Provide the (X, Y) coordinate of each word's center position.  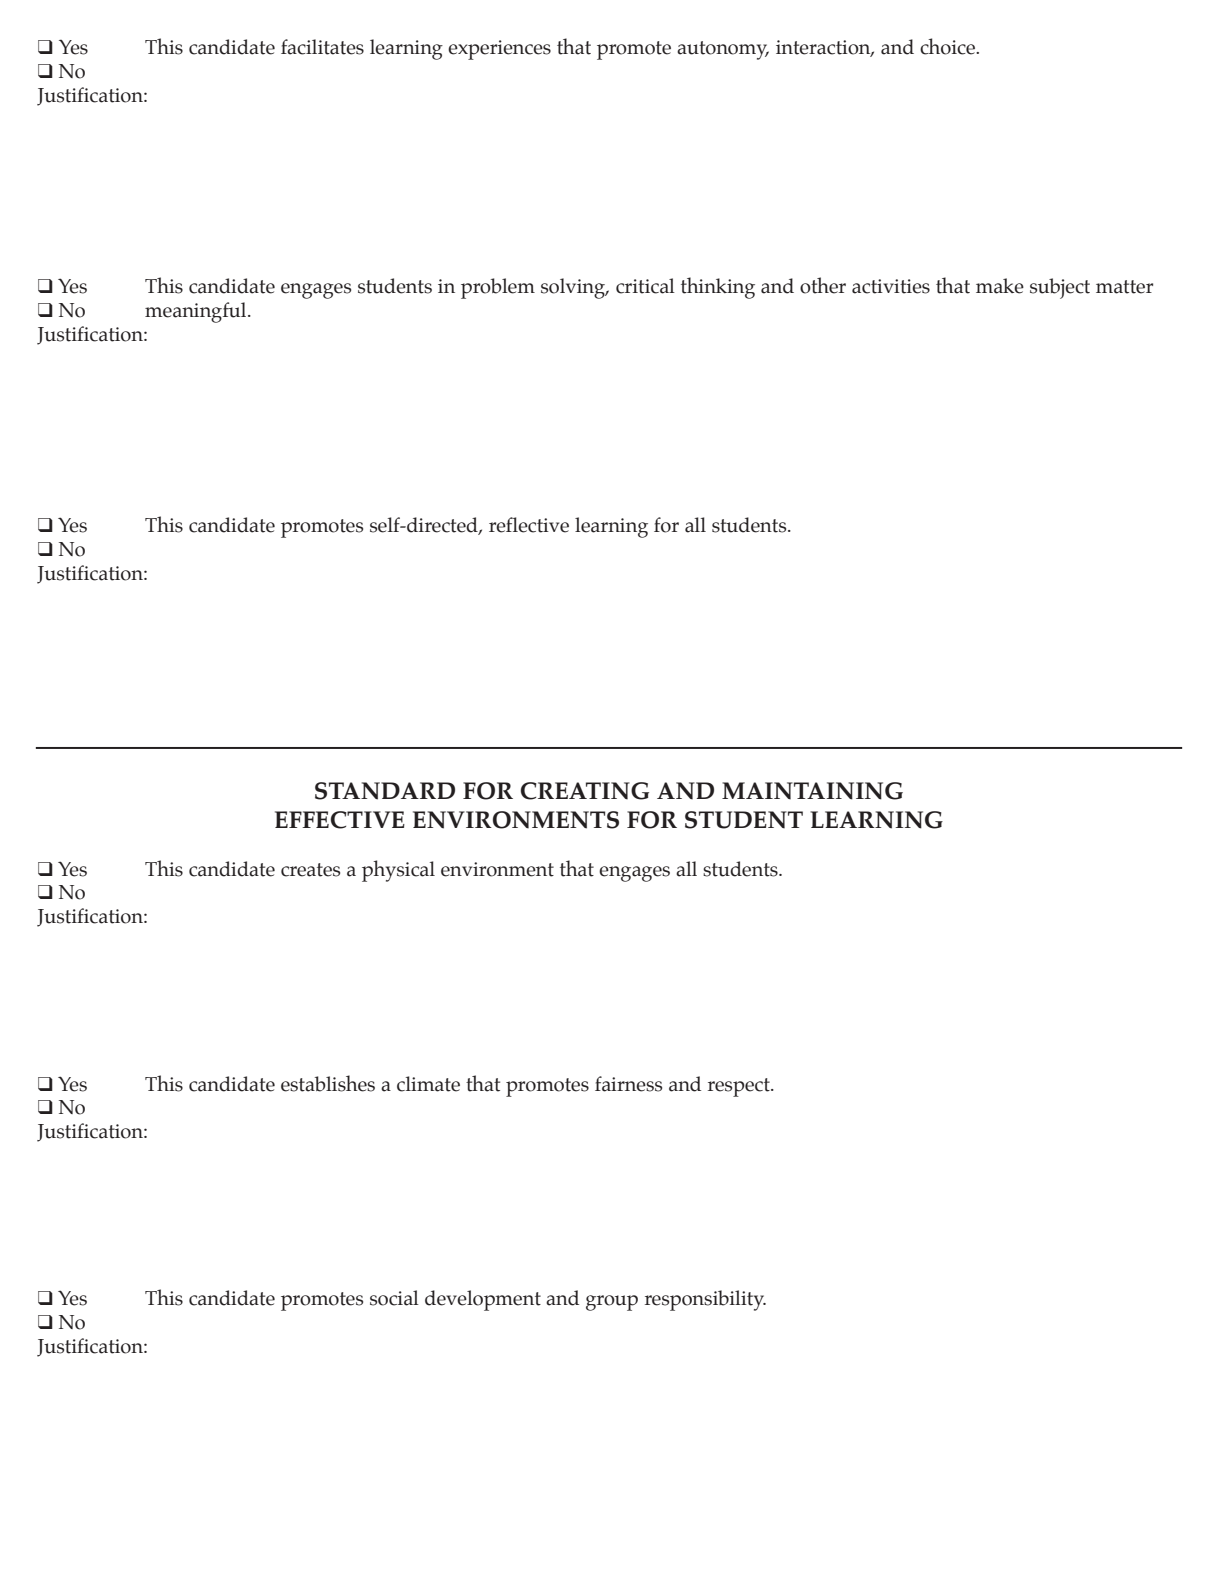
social (394, 1298)
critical (645, 286)
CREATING (585, 791)
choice (948, 46)
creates (310, 870)
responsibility (705, 1300)
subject (1060, 288)
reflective (529, 525)
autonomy (723, 50)
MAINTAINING (812, 791)
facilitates (322, 47)
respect (740, 1087)
